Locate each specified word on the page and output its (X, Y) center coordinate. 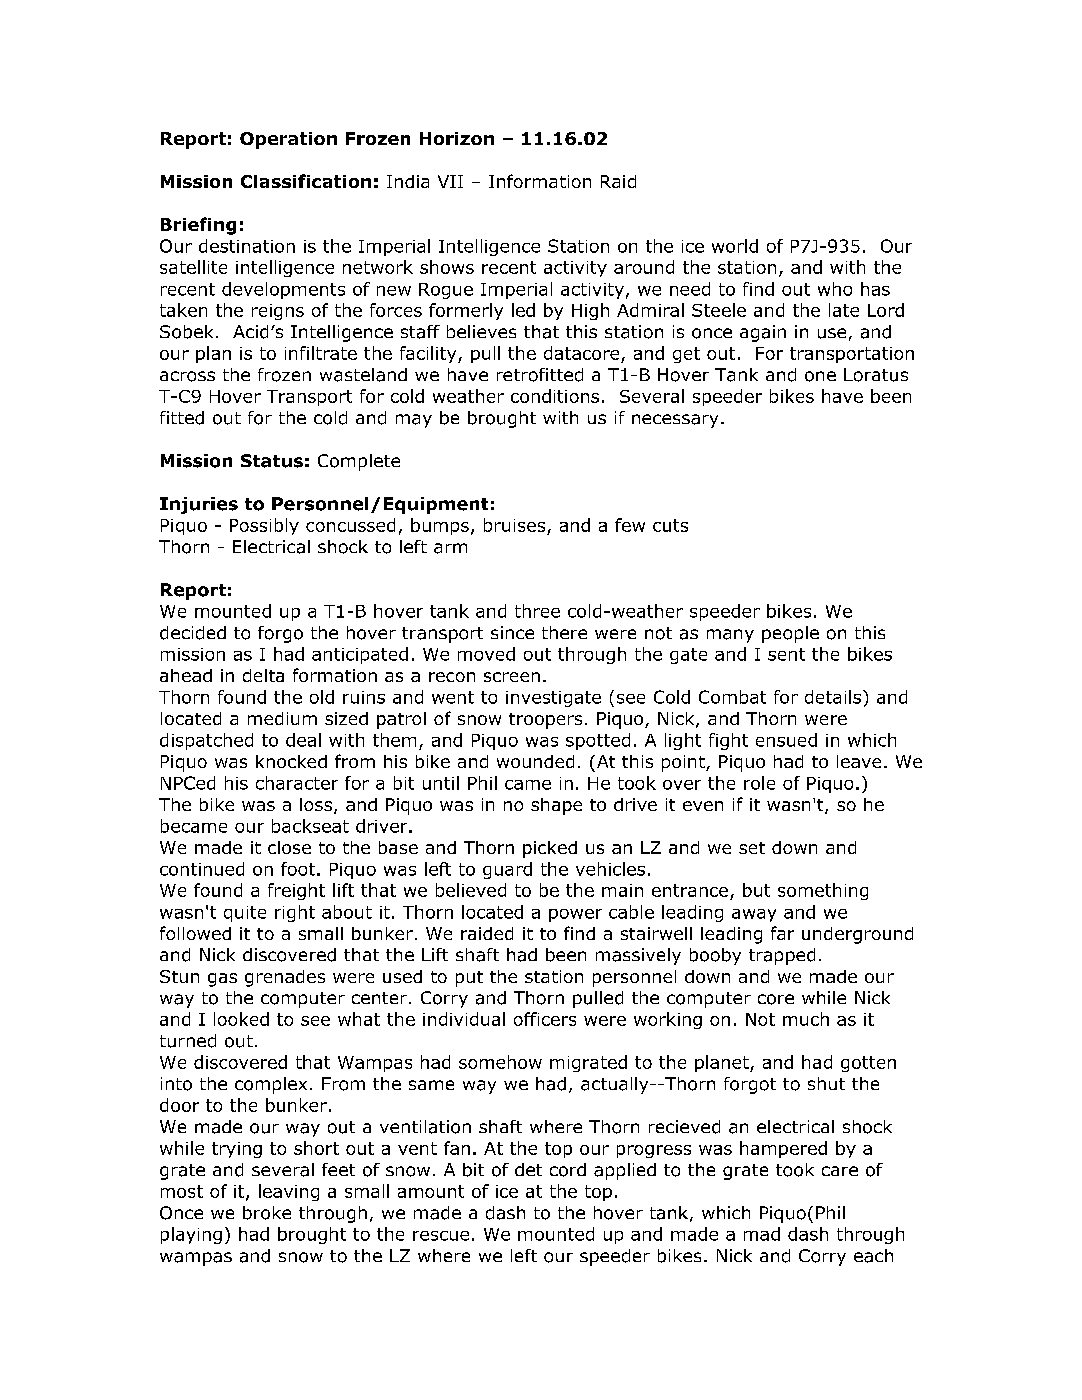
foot (298, 869)
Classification (306, 181)
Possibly (264, 526)
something (823, 891)
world (735, 246)
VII (450, 181)
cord (568, 1170)
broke (267, 1213)
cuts (670, 525)
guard (507, 870)
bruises (514, 525)
